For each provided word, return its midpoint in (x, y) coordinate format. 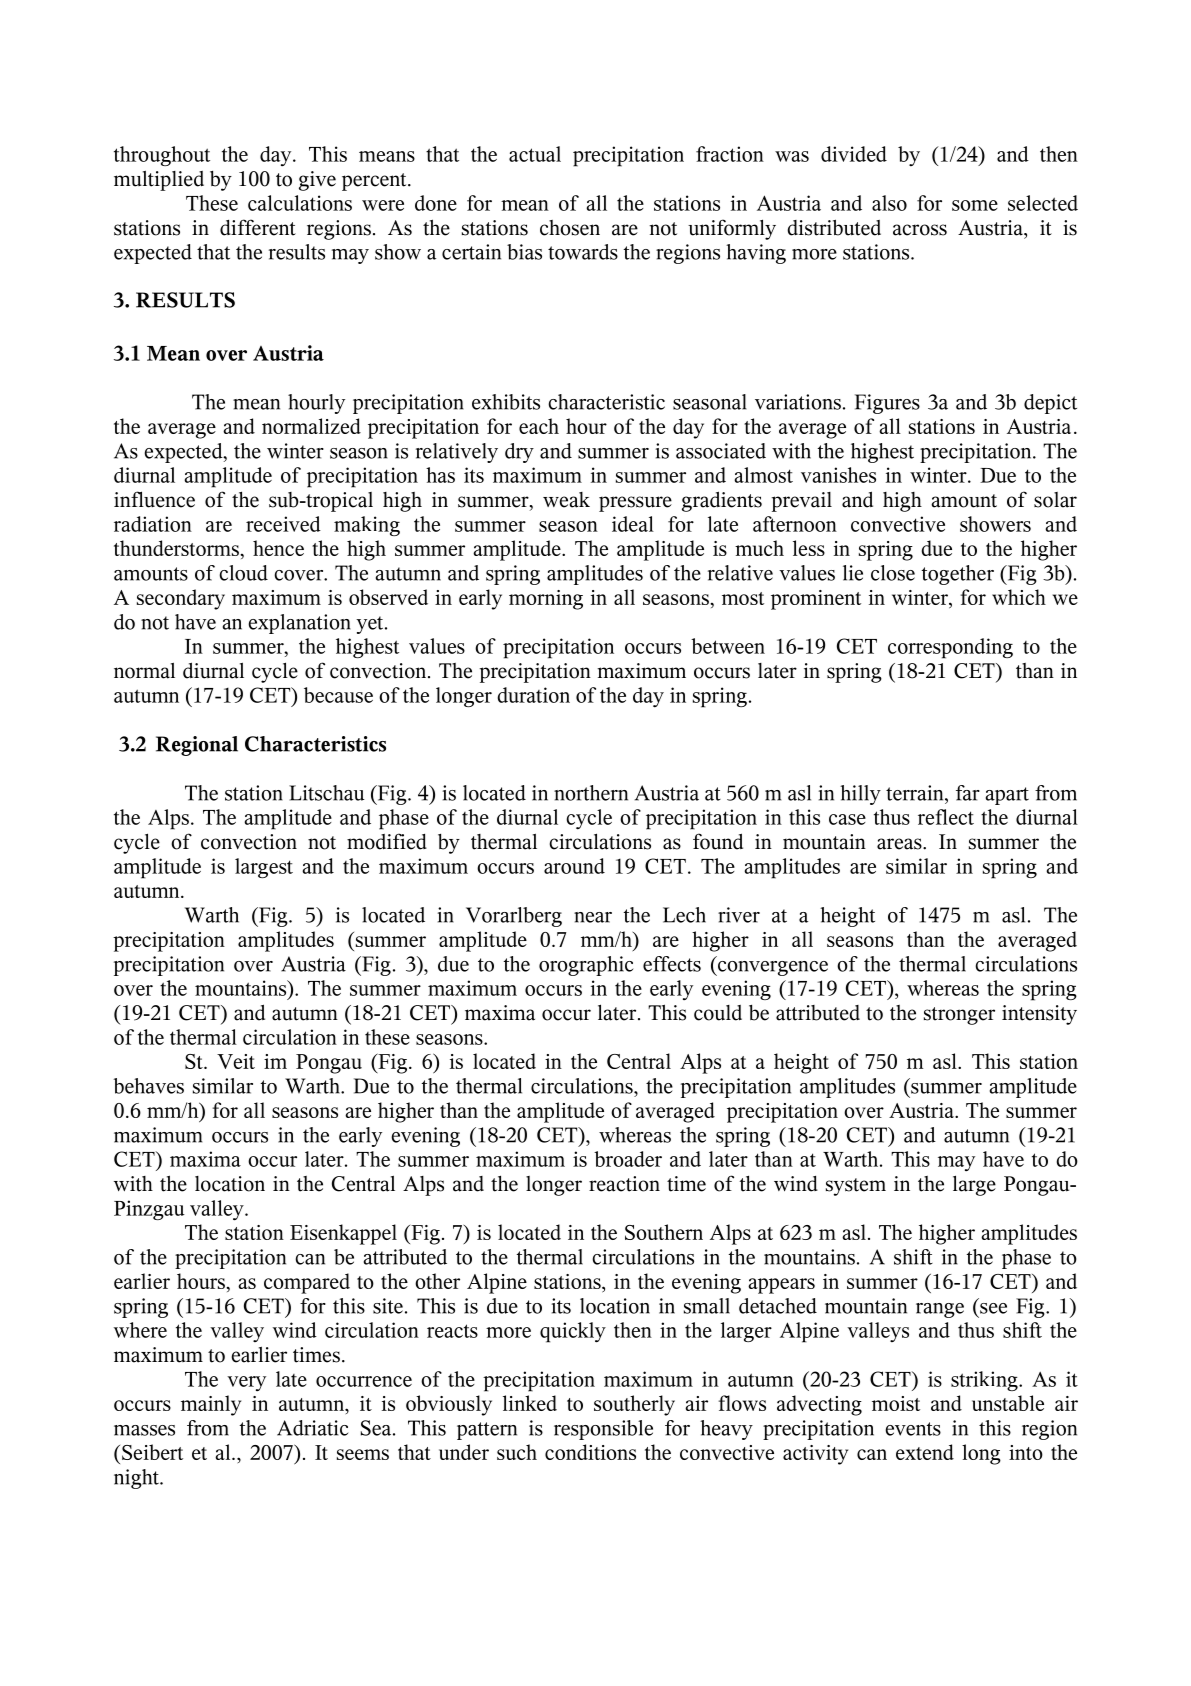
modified (387, 841)
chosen (570, 228)
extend (925, 1452)
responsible (603, 1430)
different (258, 227)
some (975, 205)
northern (591, 793)
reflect (946, 817)
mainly (211, 1405)
